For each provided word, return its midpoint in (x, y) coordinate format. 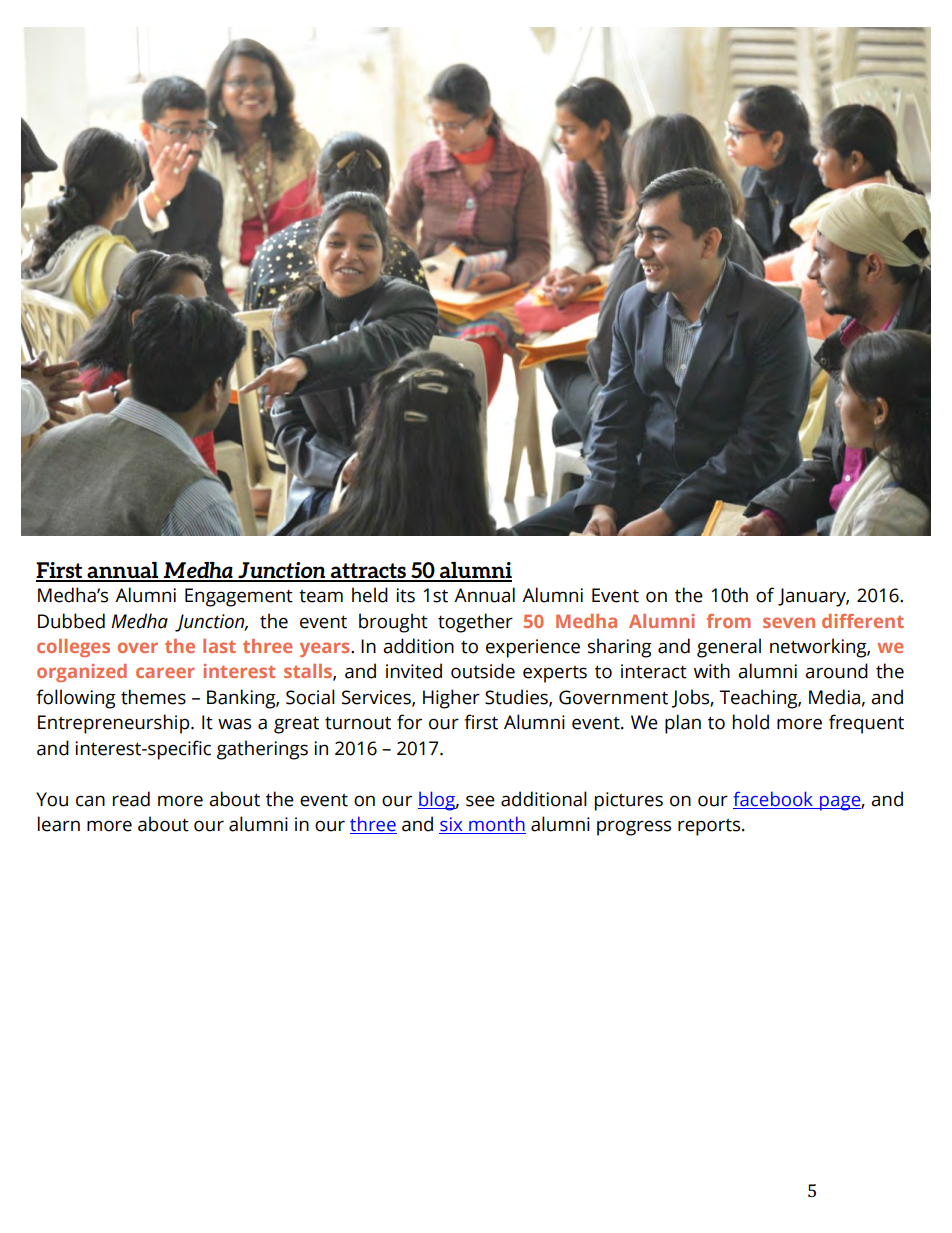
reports (710, 827)
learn (59, 824)
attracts (368, 572)
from (728, 621)
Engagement (239, 597)
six (452, 825)
